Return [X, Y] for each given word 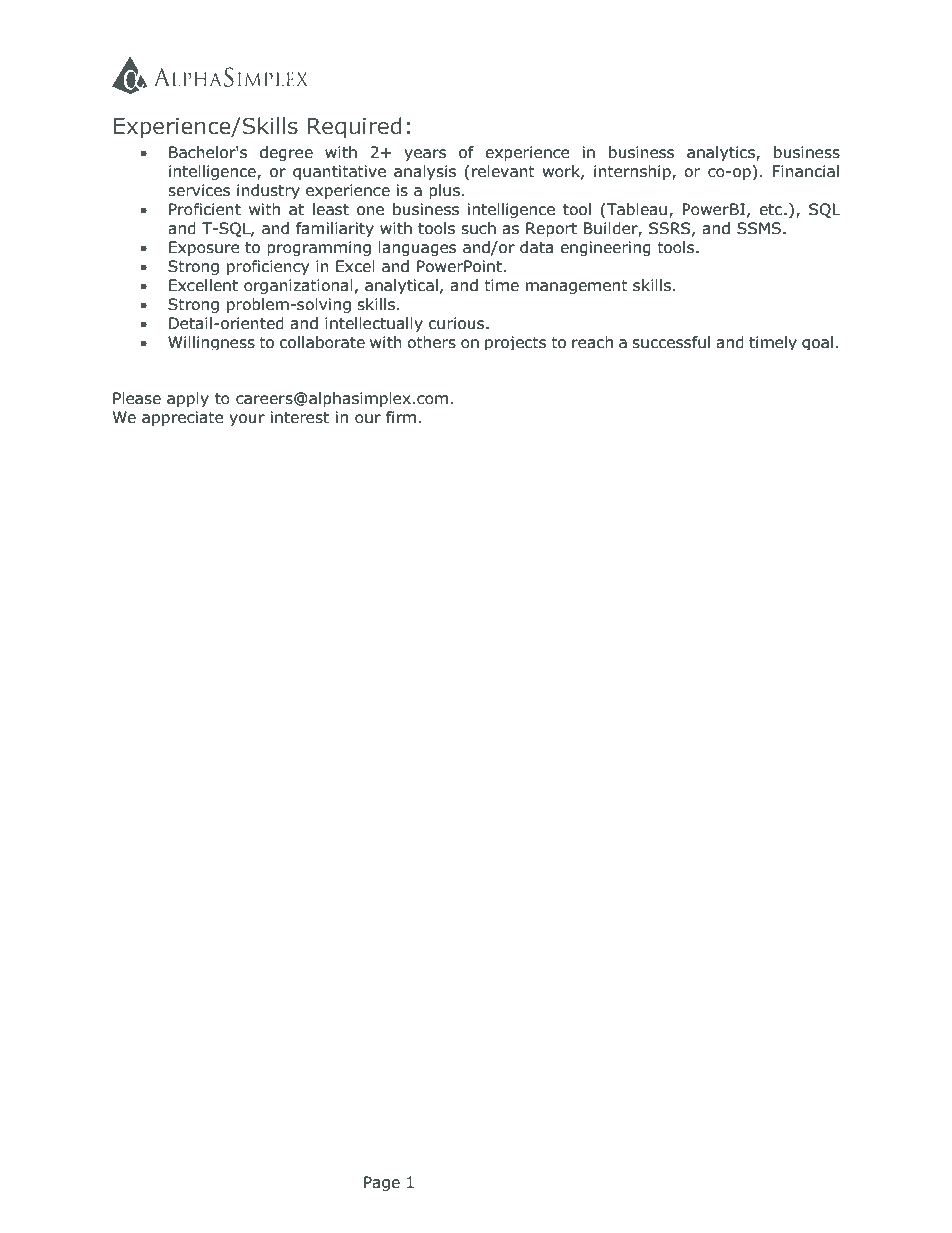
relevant [503, 171]
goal [817, 343]
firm [401, 417]
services [199, 190]
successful [671, 342]
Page [382, 1183]
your [247, 420]
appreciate [183, 418]
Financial [805, 171]
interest [300, 417]
